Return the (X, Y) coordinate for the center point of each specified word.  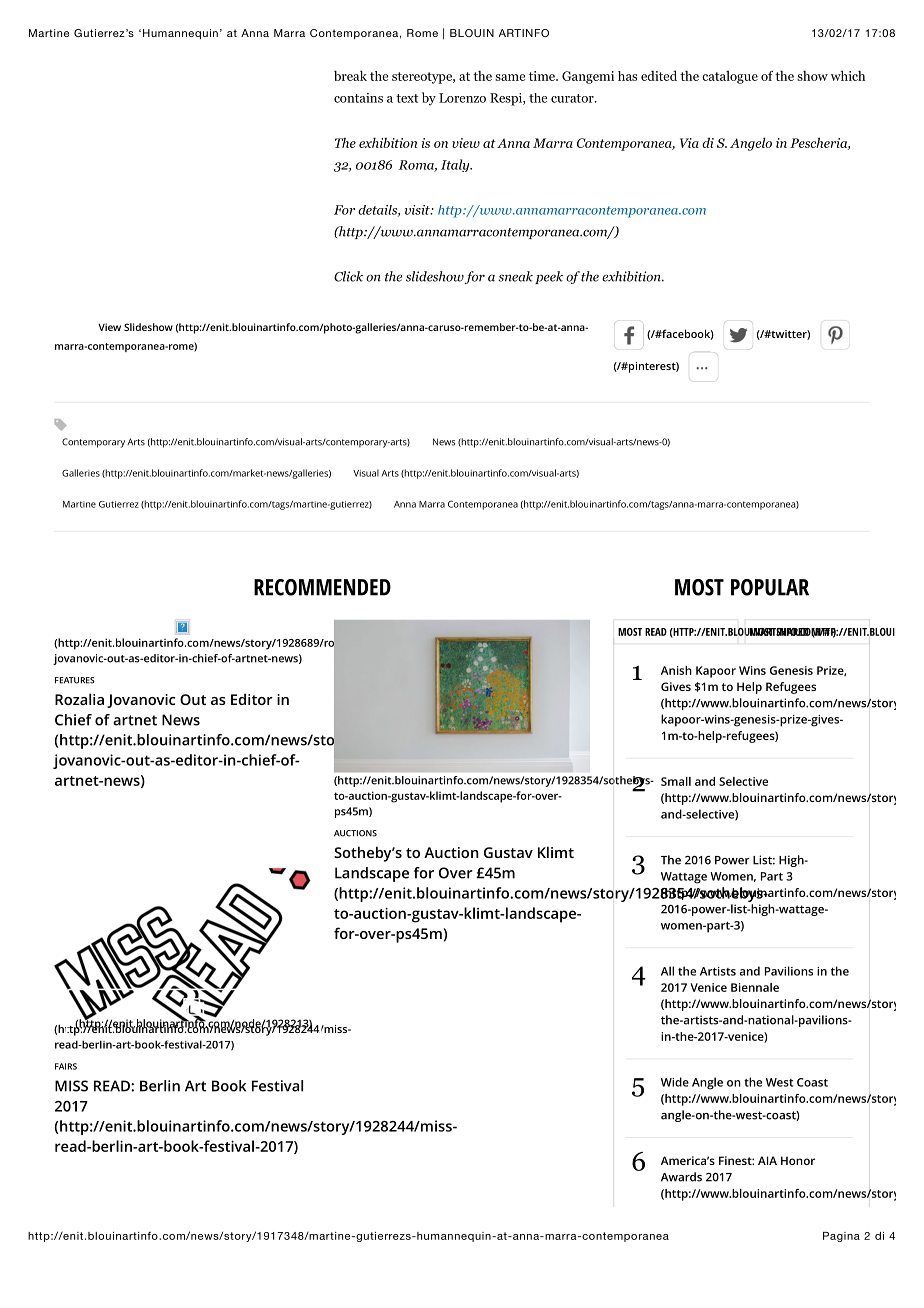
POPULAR (770, 587)
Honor (798, 1160)
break (350, 75)
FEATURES (75, 680)
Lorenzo (462, 98)
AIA (767, 1160)
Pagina (841, 1237)
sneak (515, 276)
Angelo (751, 144)
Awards (681, 1177)
